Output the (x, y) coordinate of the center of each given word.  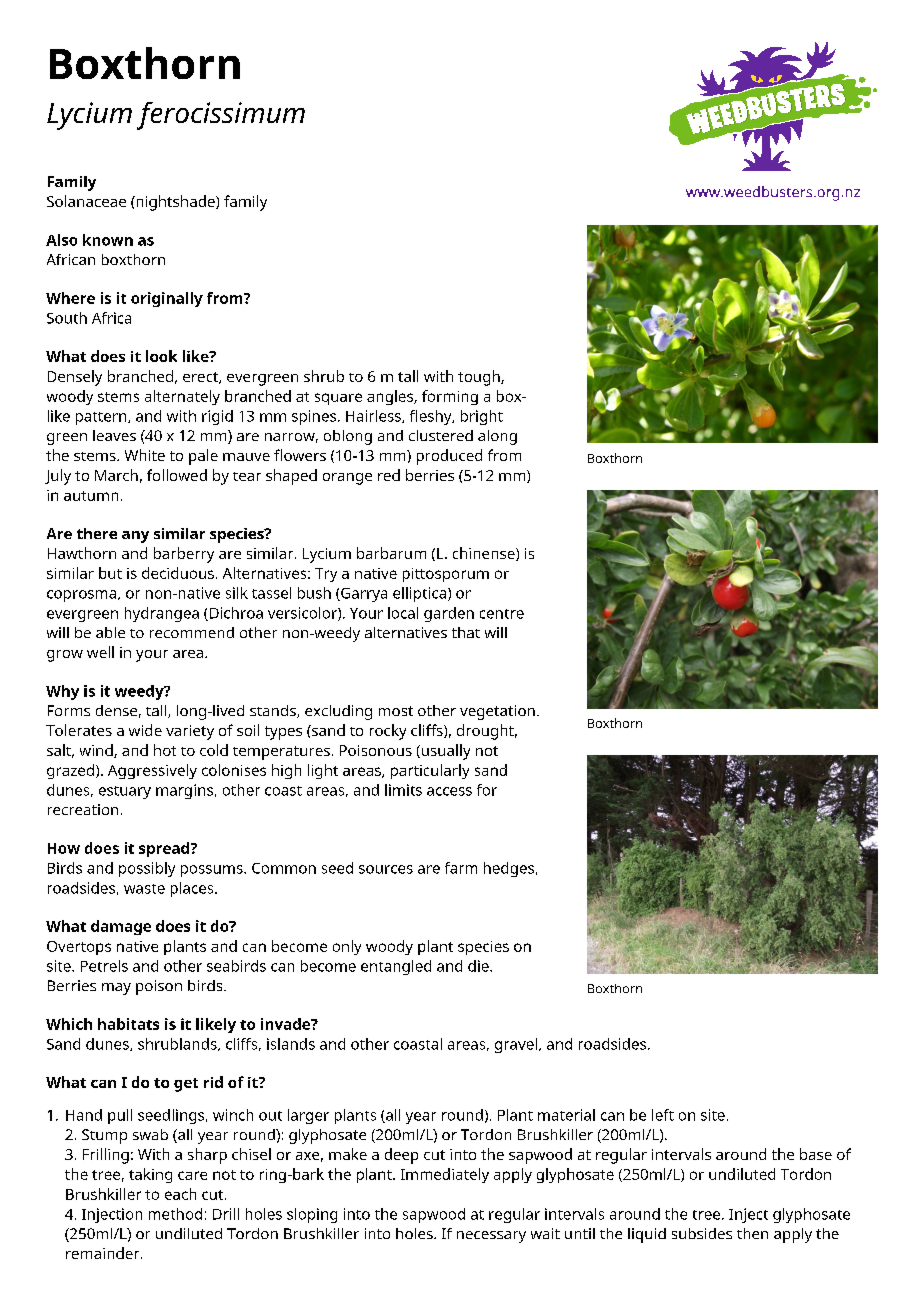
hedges (510, 869)
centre (502, 614)
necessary (491, 1237)
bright (482, 417)
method (175, 1214)
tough (480, 378)
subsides (702, 1233)
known (108, 240)
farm (461, 868)
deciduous (178, 573)
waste (144, 889)
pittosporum (446, 575)
